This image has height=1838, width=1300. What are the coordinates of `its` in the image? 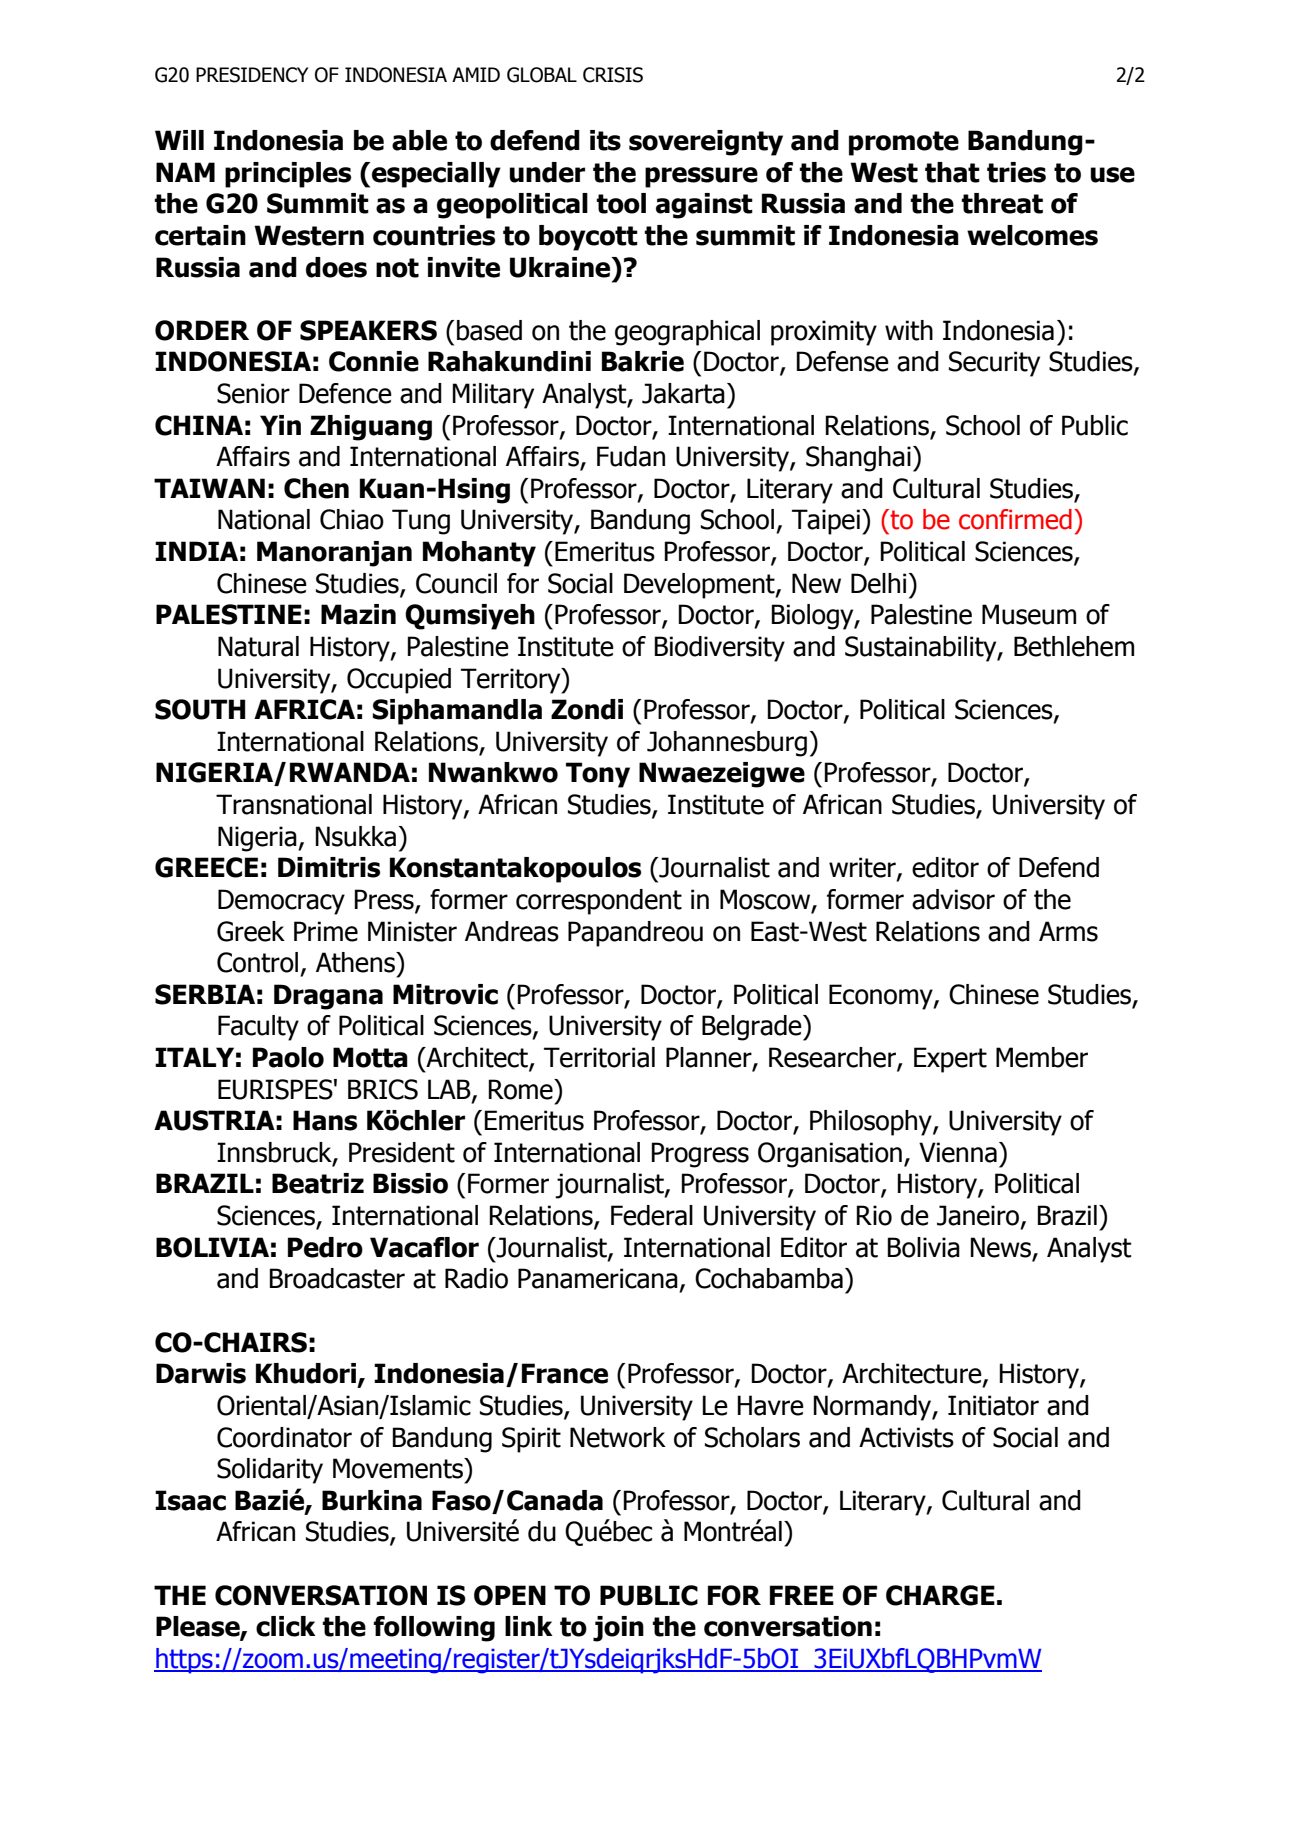 It's located at (605, 140).
